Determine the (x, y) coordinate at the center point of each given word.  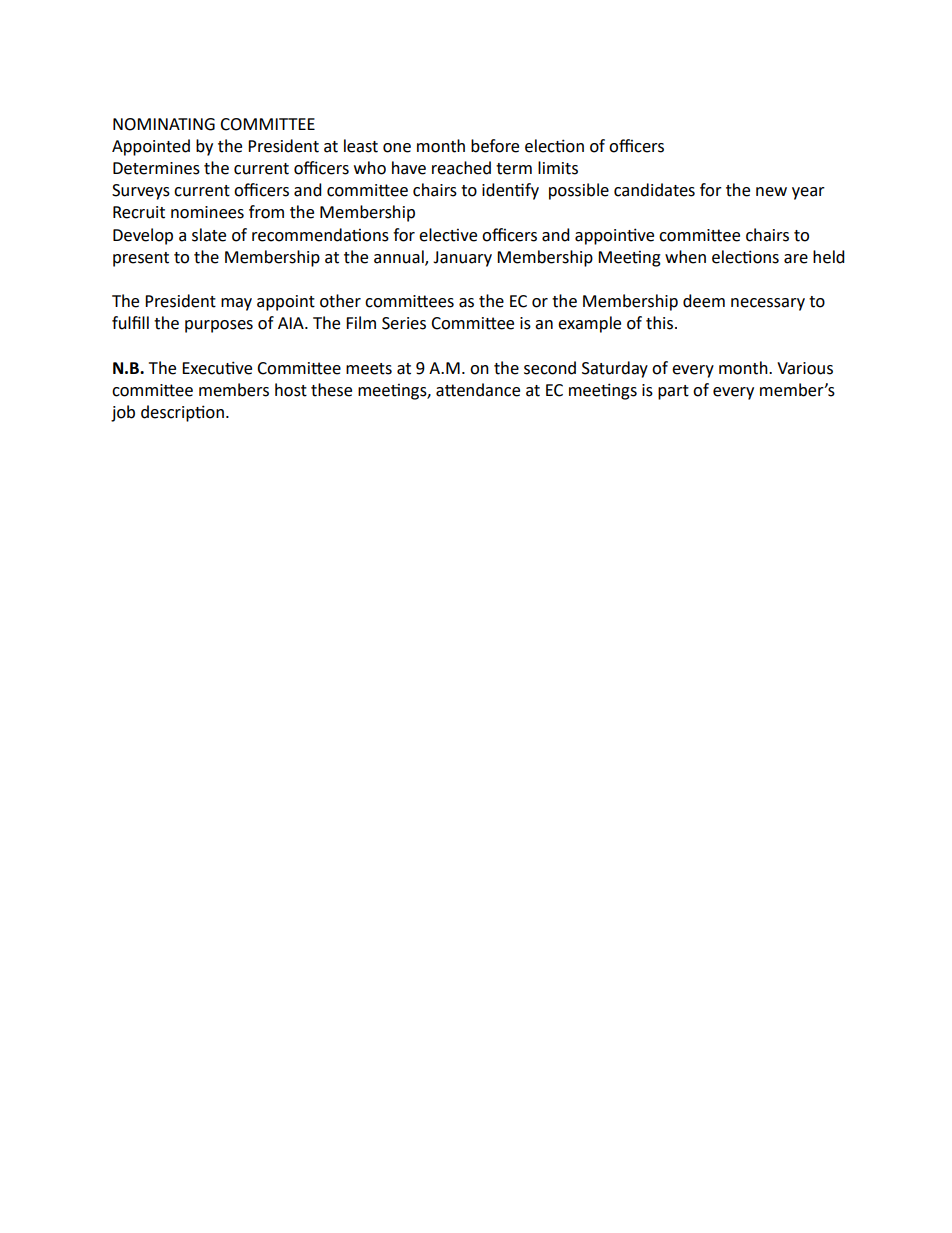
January (462, 259)
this (661, 323)
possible (579, 191)
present (141, 259)
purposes (219, 326)
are (796, 259)
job (123, 413)
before (495, 146)
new (771, 192)
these (331, 390)
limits (558, 168)
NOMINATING (164, 124)
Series (404, 323)
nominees (207, 212)
